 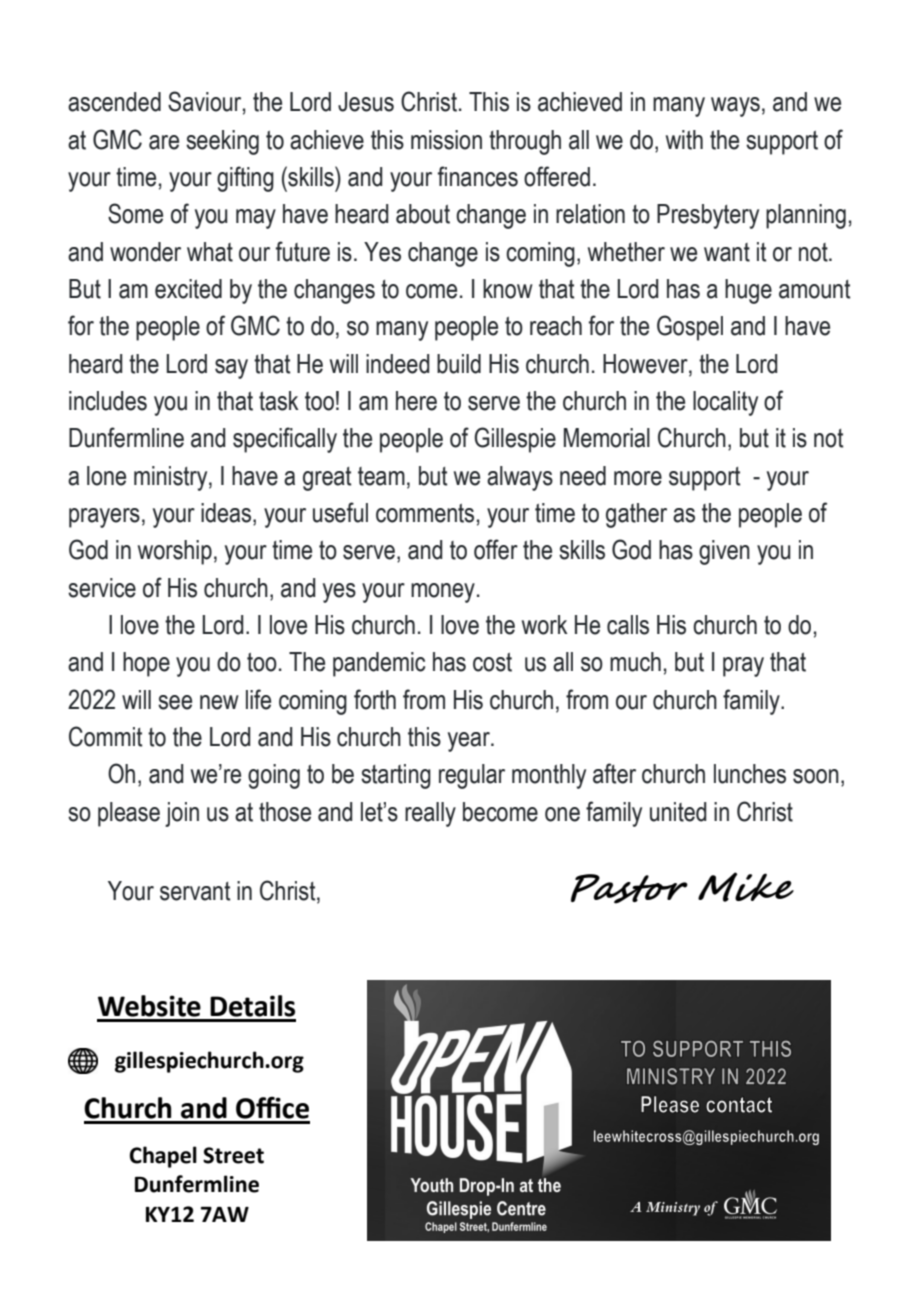 I want to click on with, so click(x=684, y=140).
